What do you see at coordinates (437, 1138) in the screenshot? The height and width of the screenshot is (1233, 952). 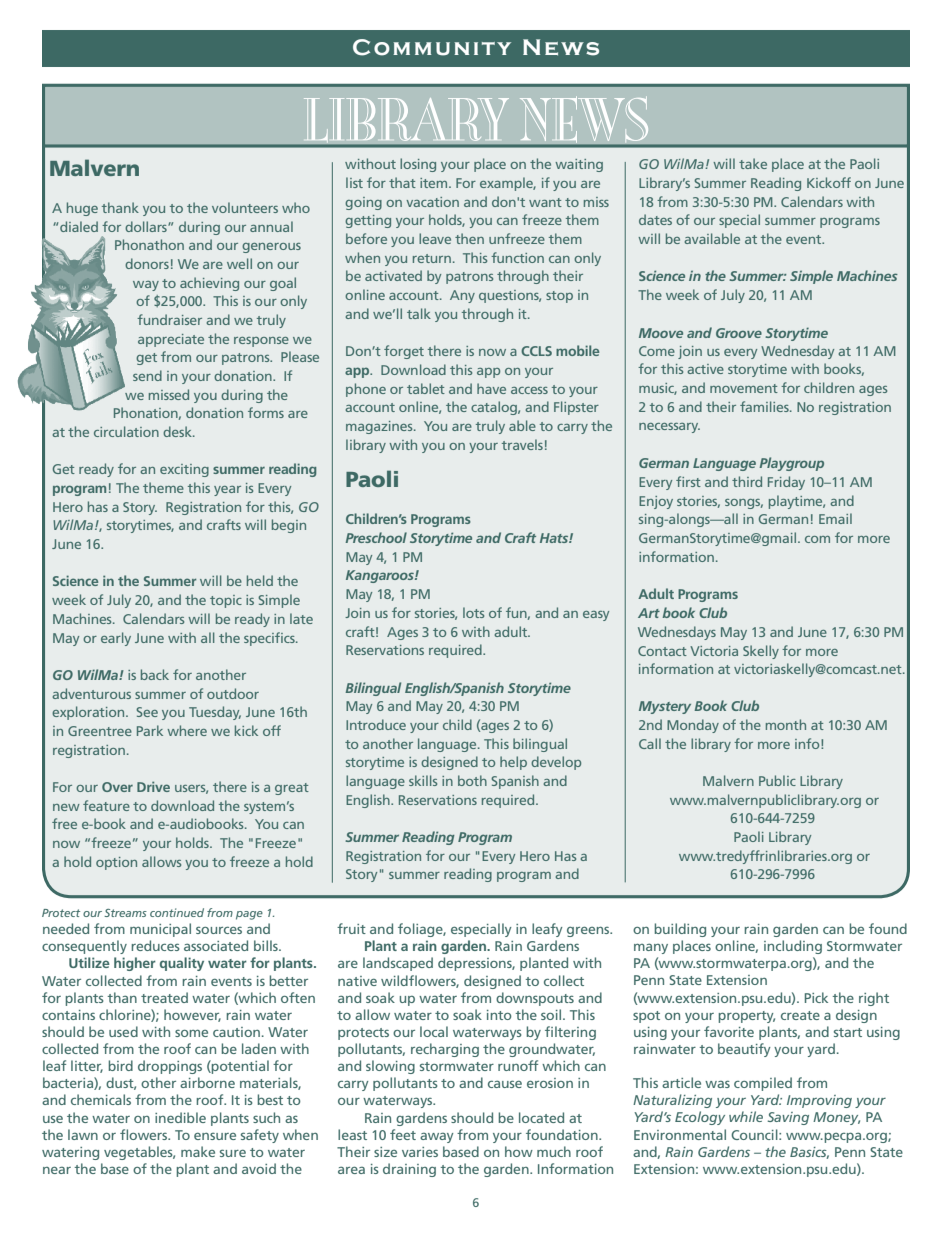 I see `away` at bounding box center [437, 1138].
